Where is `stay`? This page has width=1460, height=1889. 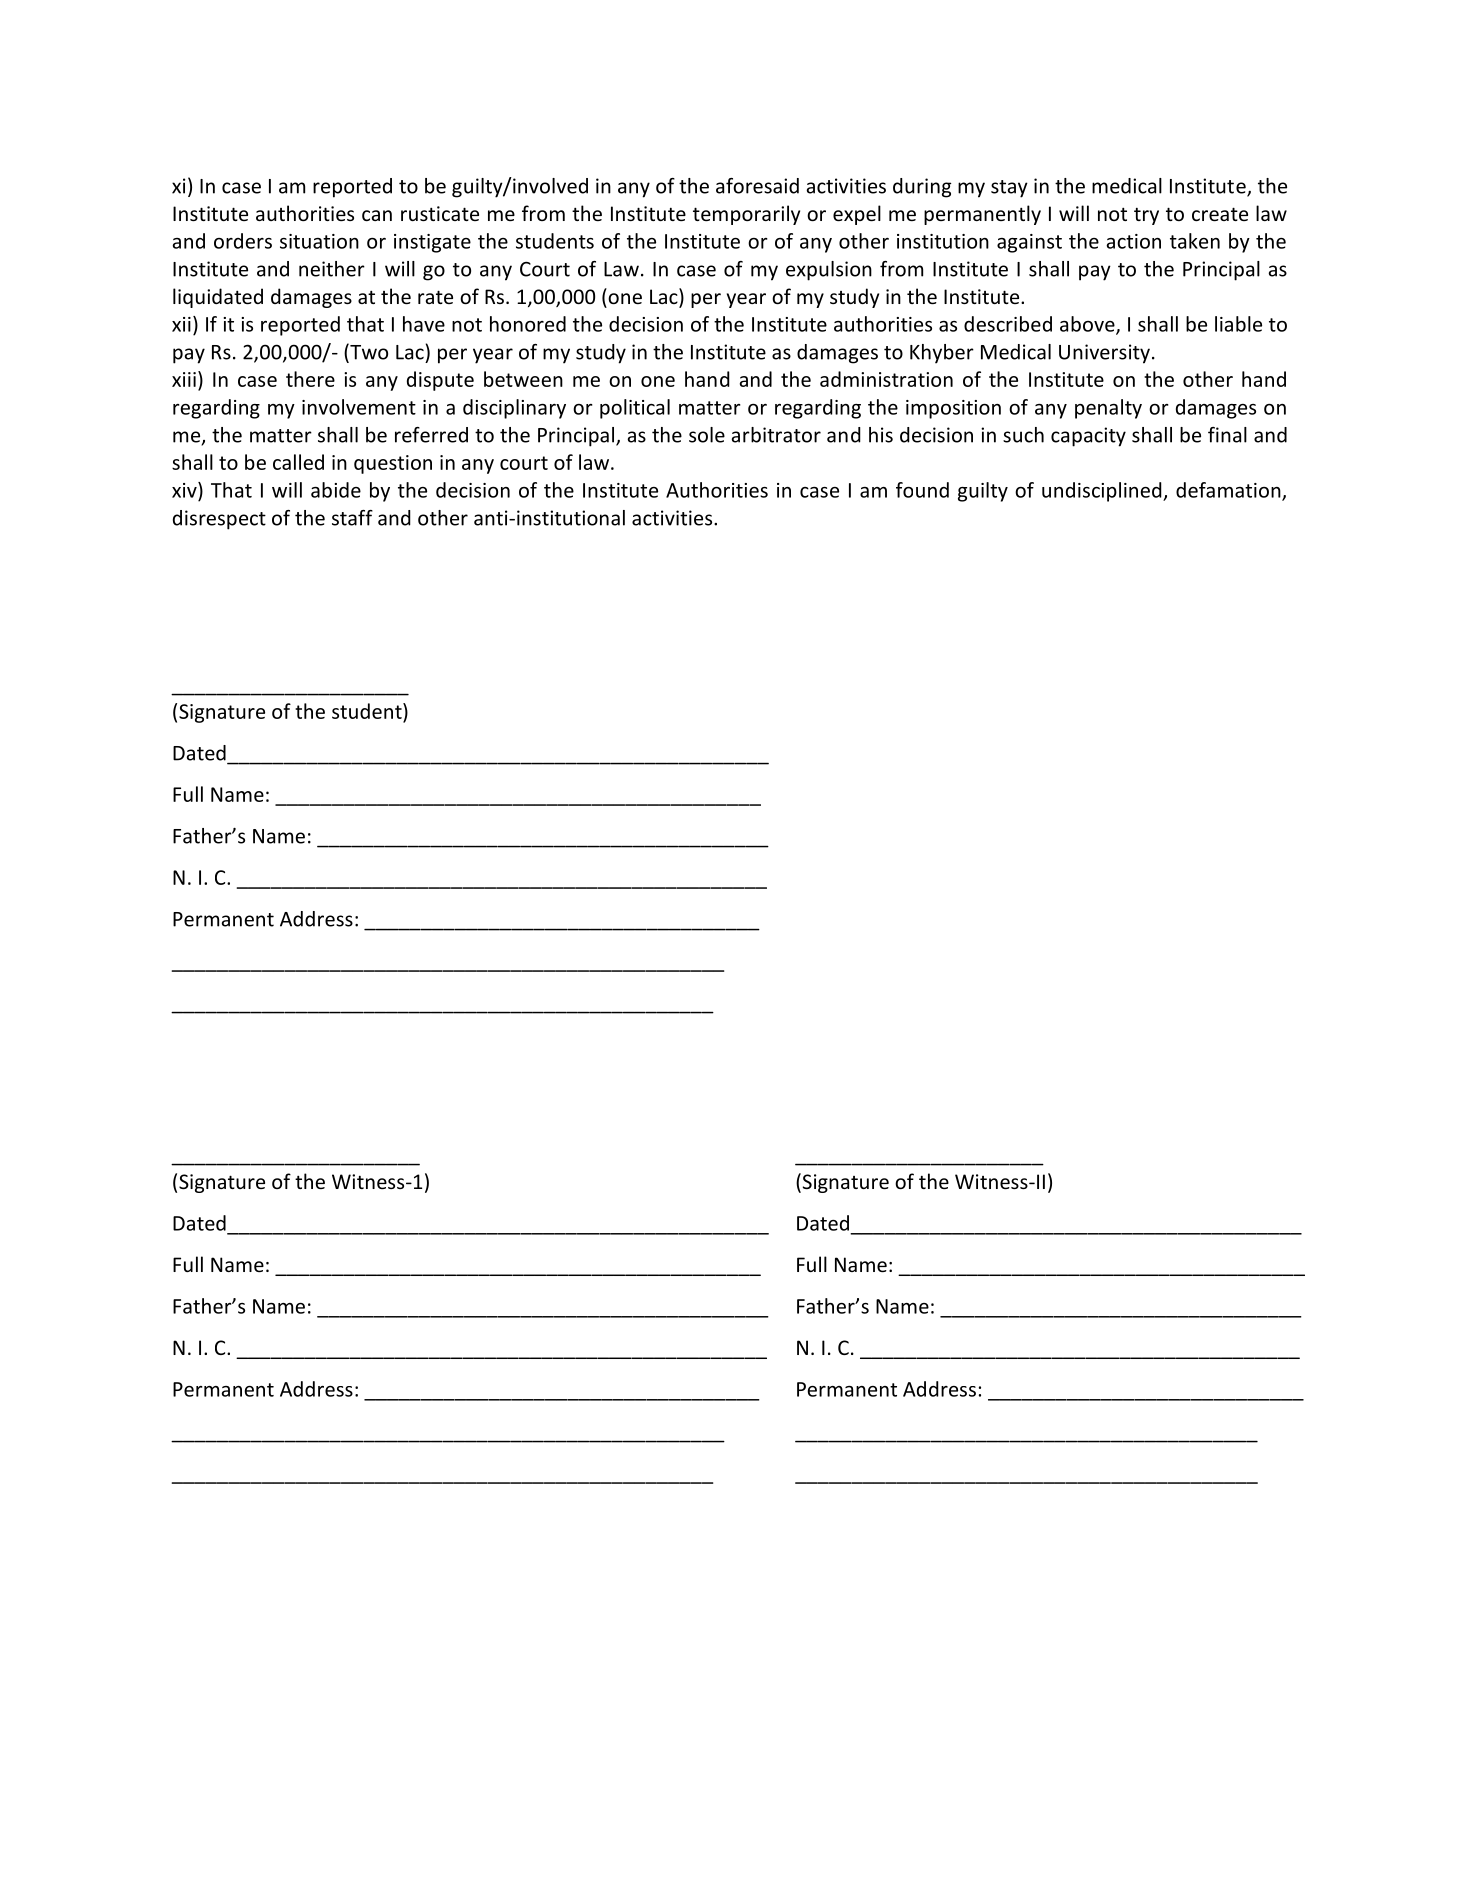 stay is located at coordinates (1009, 189).
